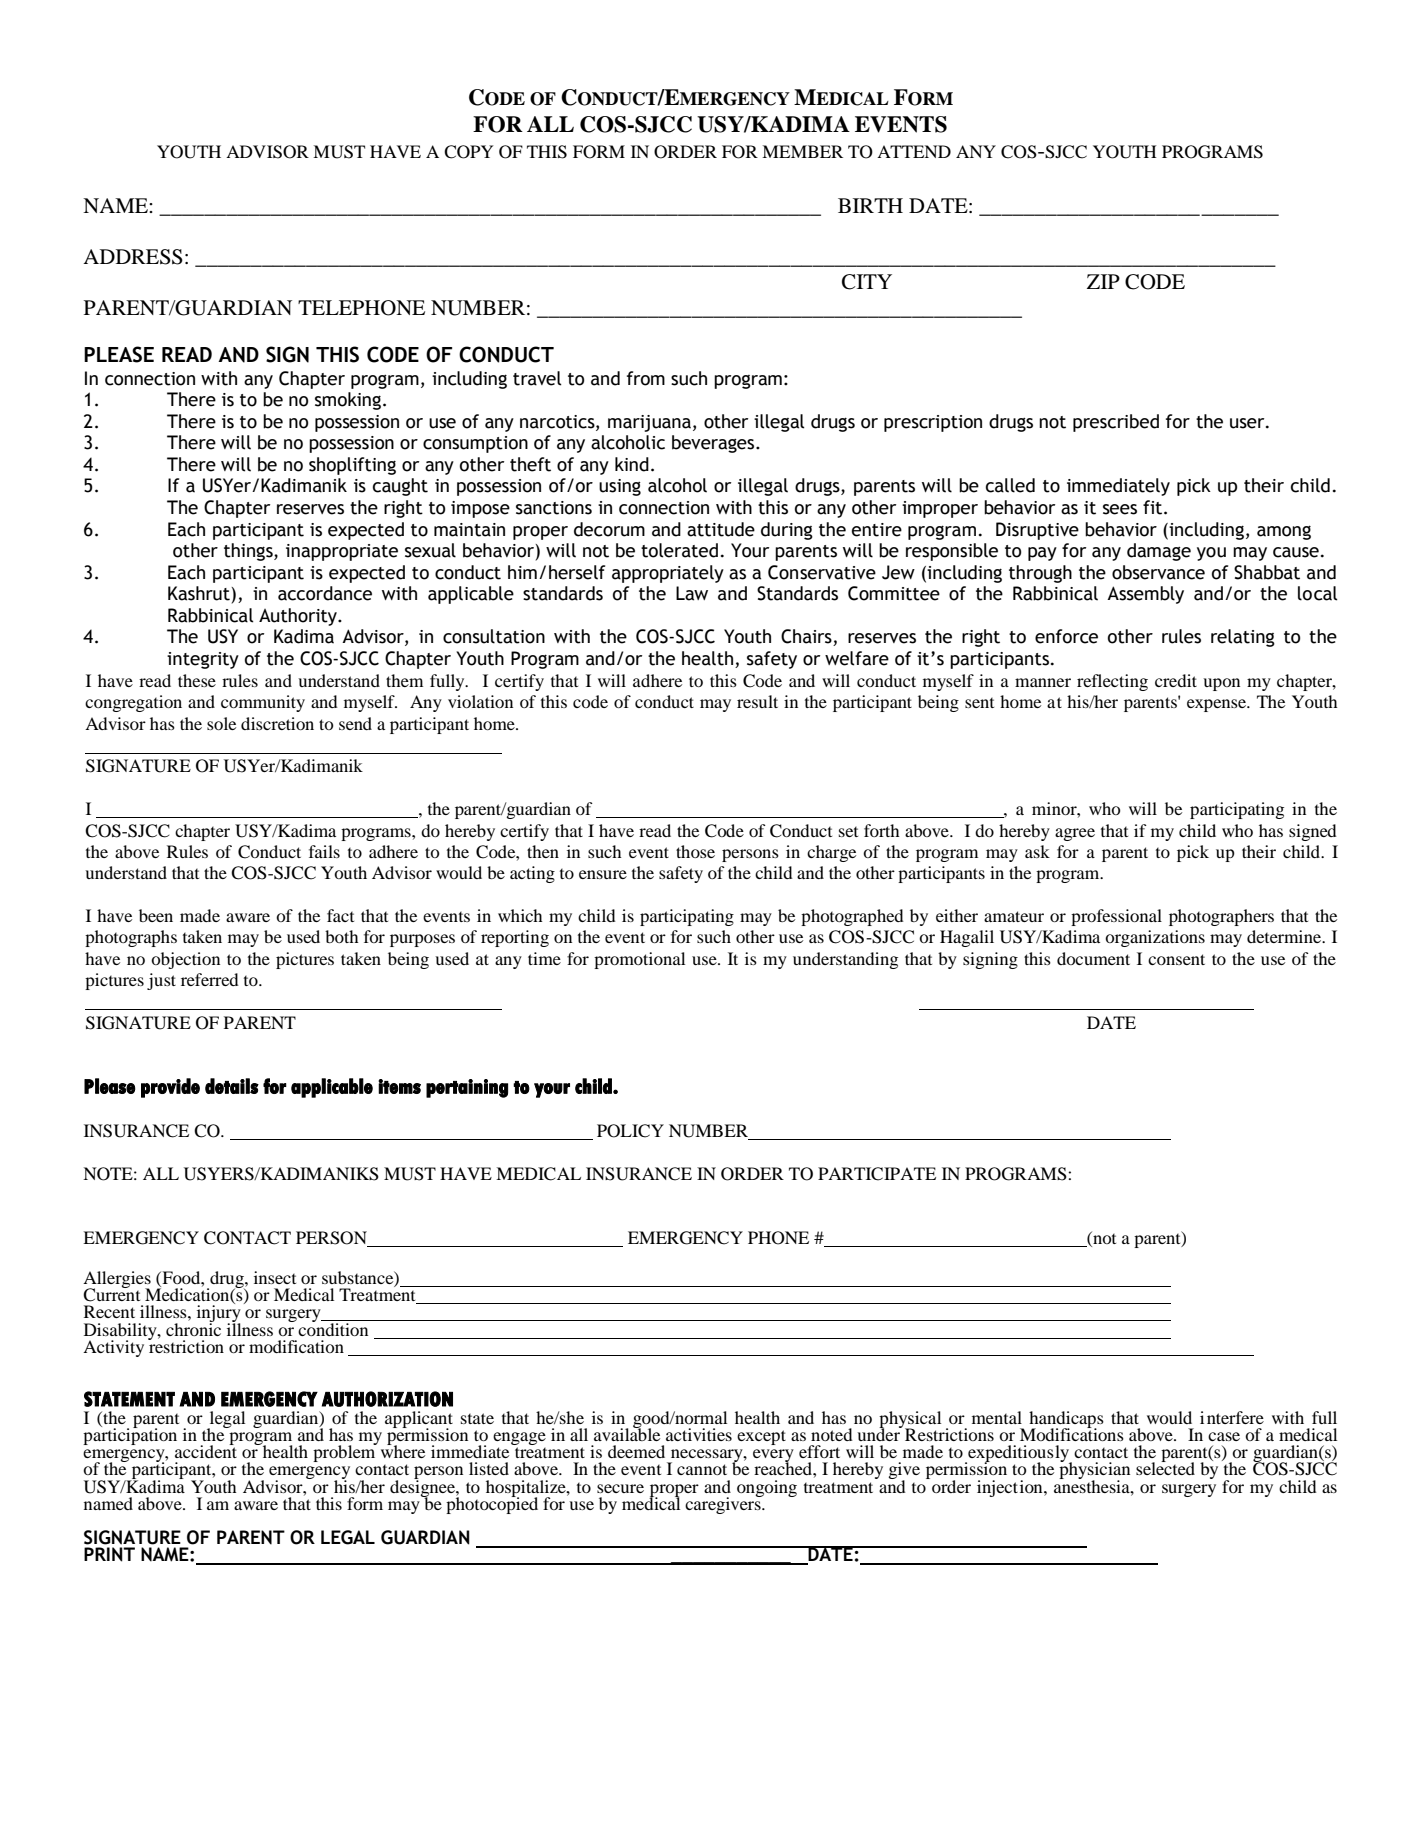 Image resolution: width=1421 pixels, height=1839 pixels. Describe the element at coordinates (630, 1131) in the image. I see `POLICY` at that location.
